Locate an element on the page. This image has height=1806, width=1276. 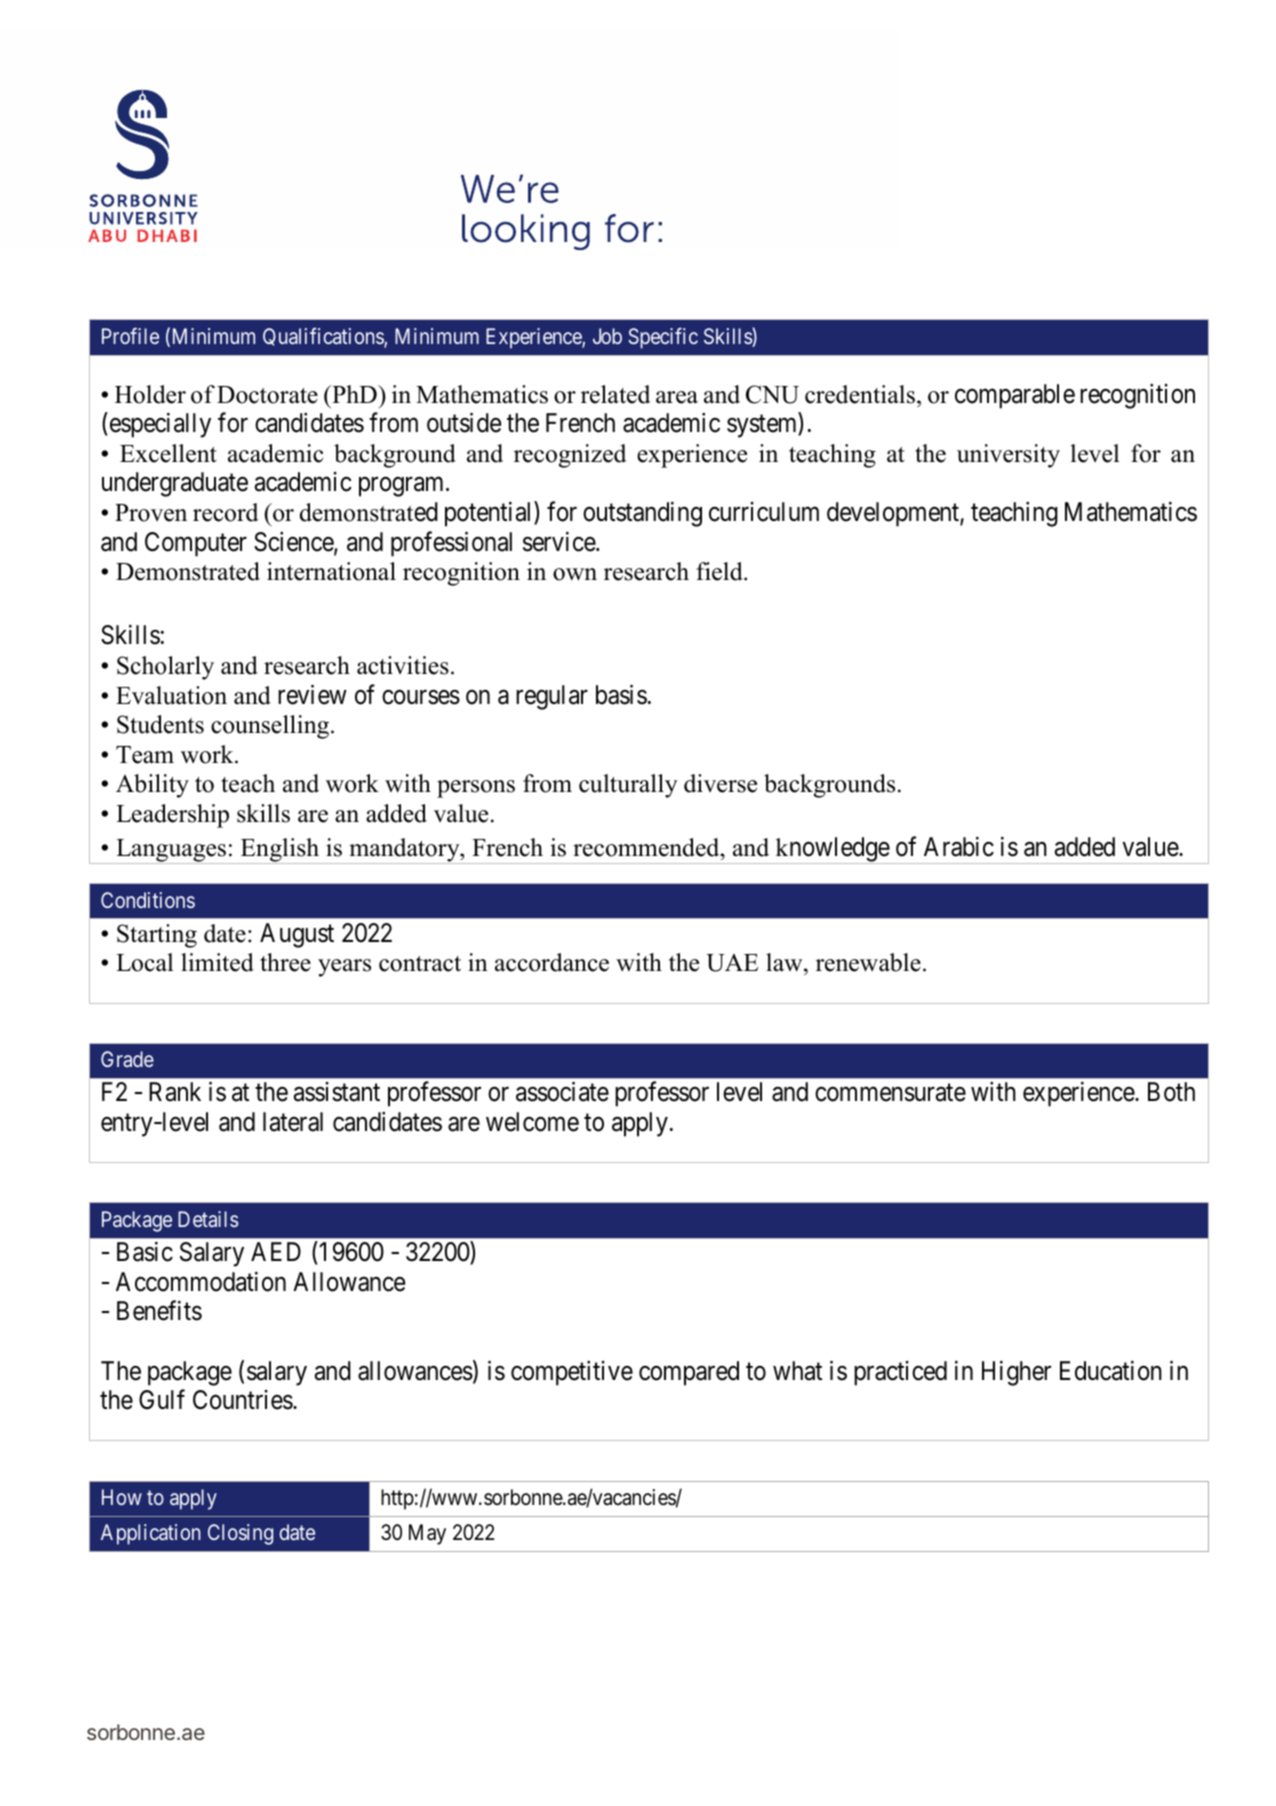
comparable is located at coordinates (1015, 396).
